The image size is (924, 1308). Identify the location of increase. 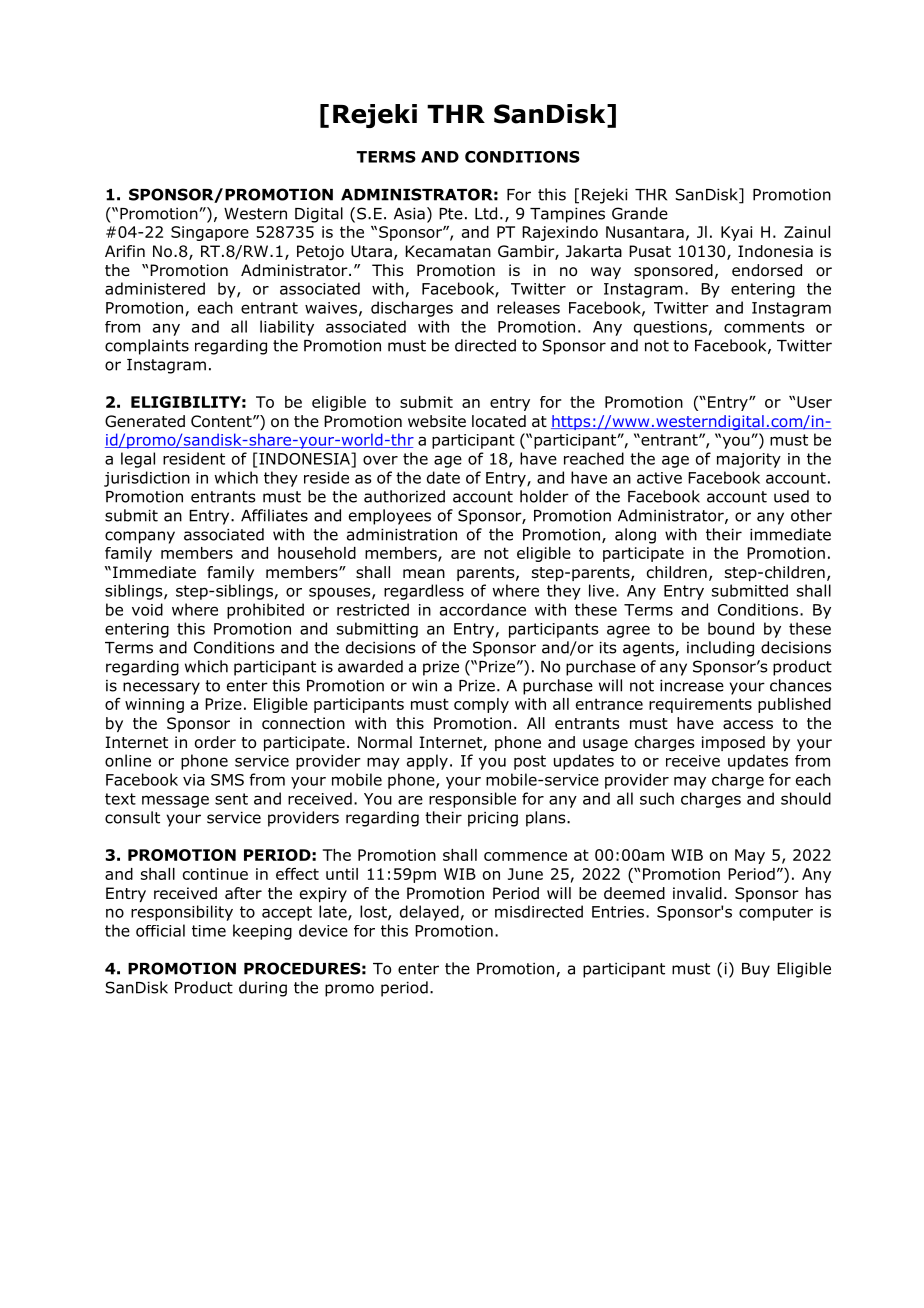
(692, 685).
